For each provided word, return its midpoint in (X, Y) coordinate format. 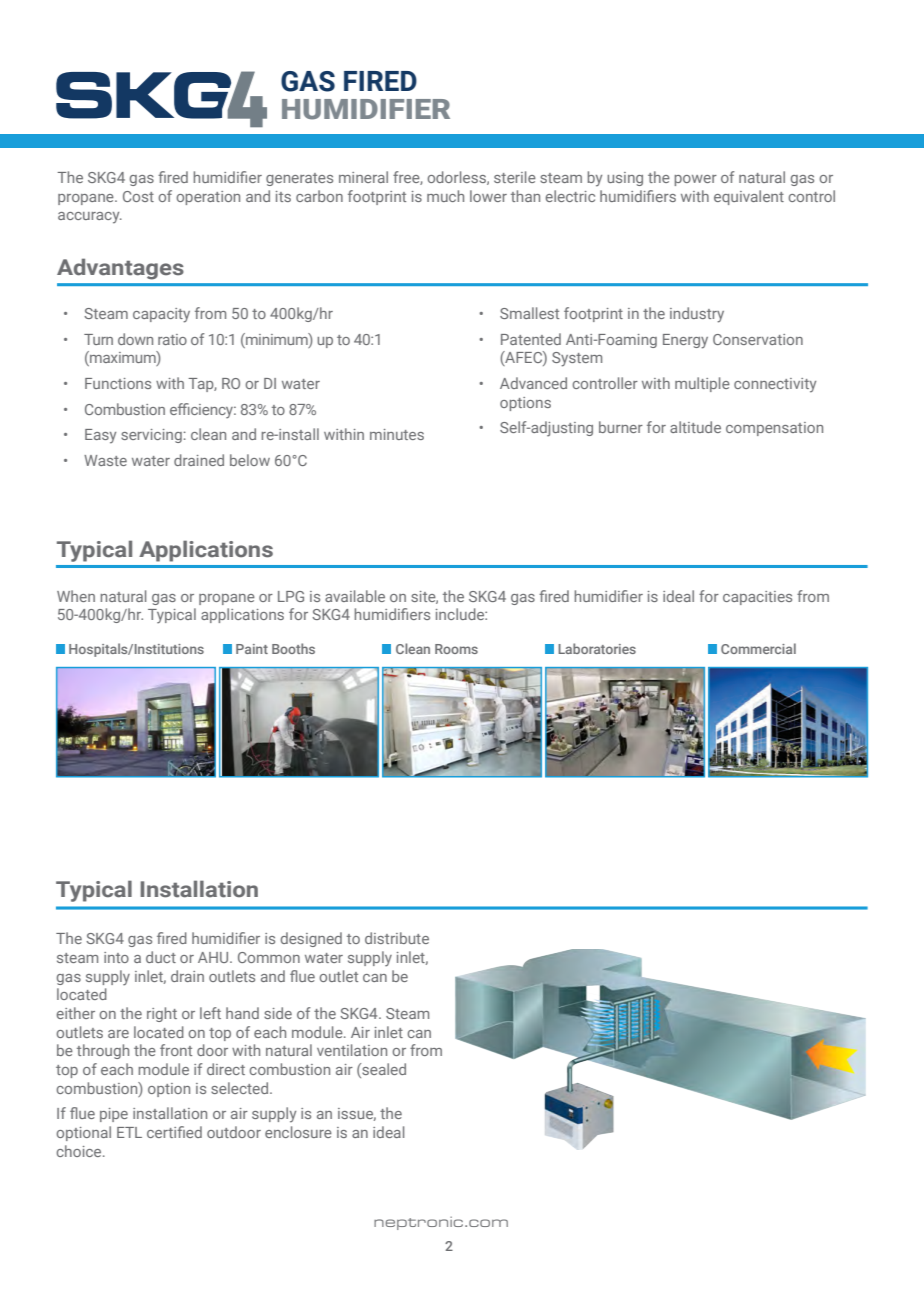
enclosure (298, 1132)
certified (174, 1132)
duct (161, 957)
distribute (397, 938)
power (695, 180)
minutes (397, 434)
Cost (138, 196)
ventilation (352, 1050)
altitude (695, 427)
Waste (105, 460)
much (445, 196)
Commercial (758, 648)
